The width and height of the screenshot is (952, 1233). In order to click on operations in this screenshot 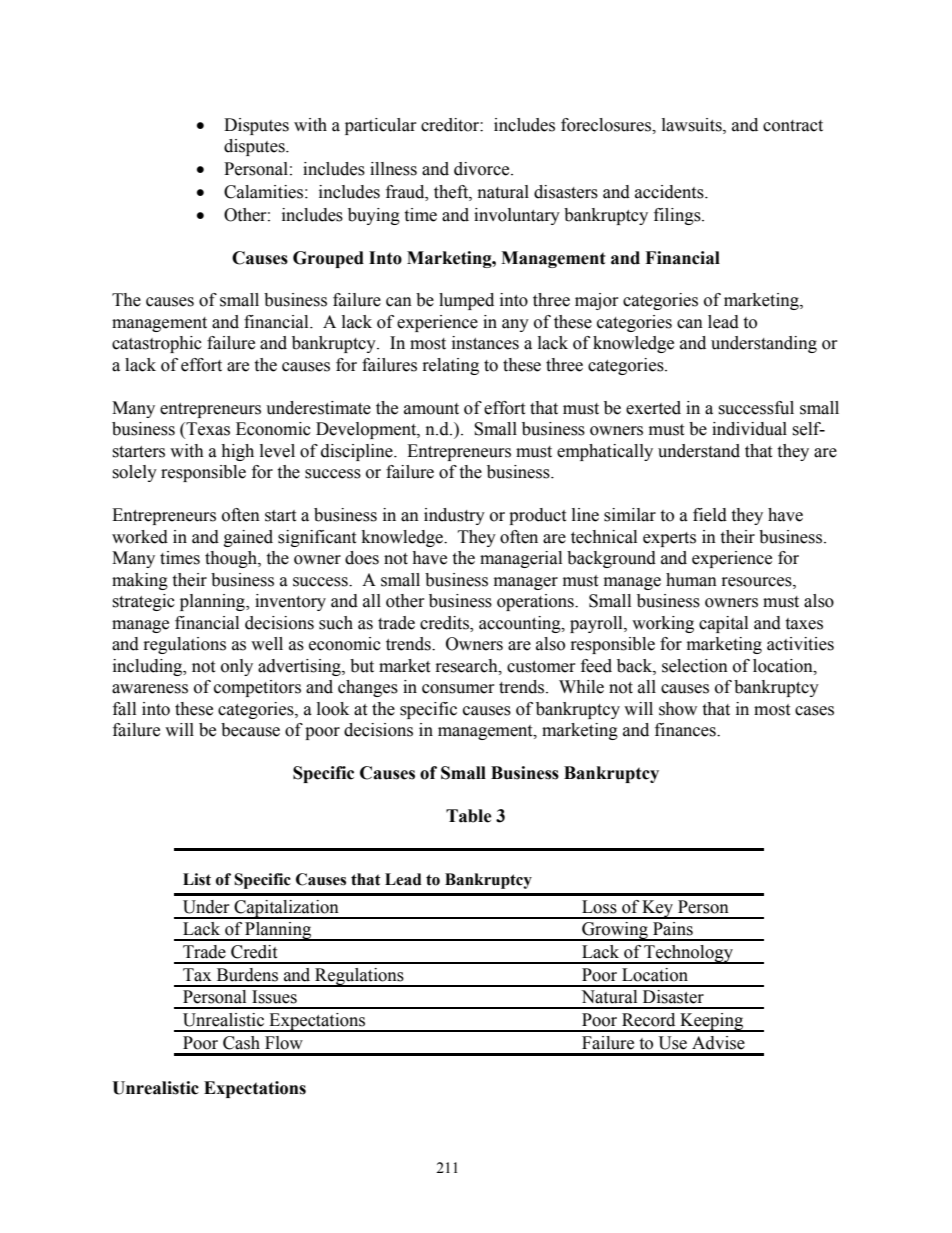, I will do `click(536, 602)`.
